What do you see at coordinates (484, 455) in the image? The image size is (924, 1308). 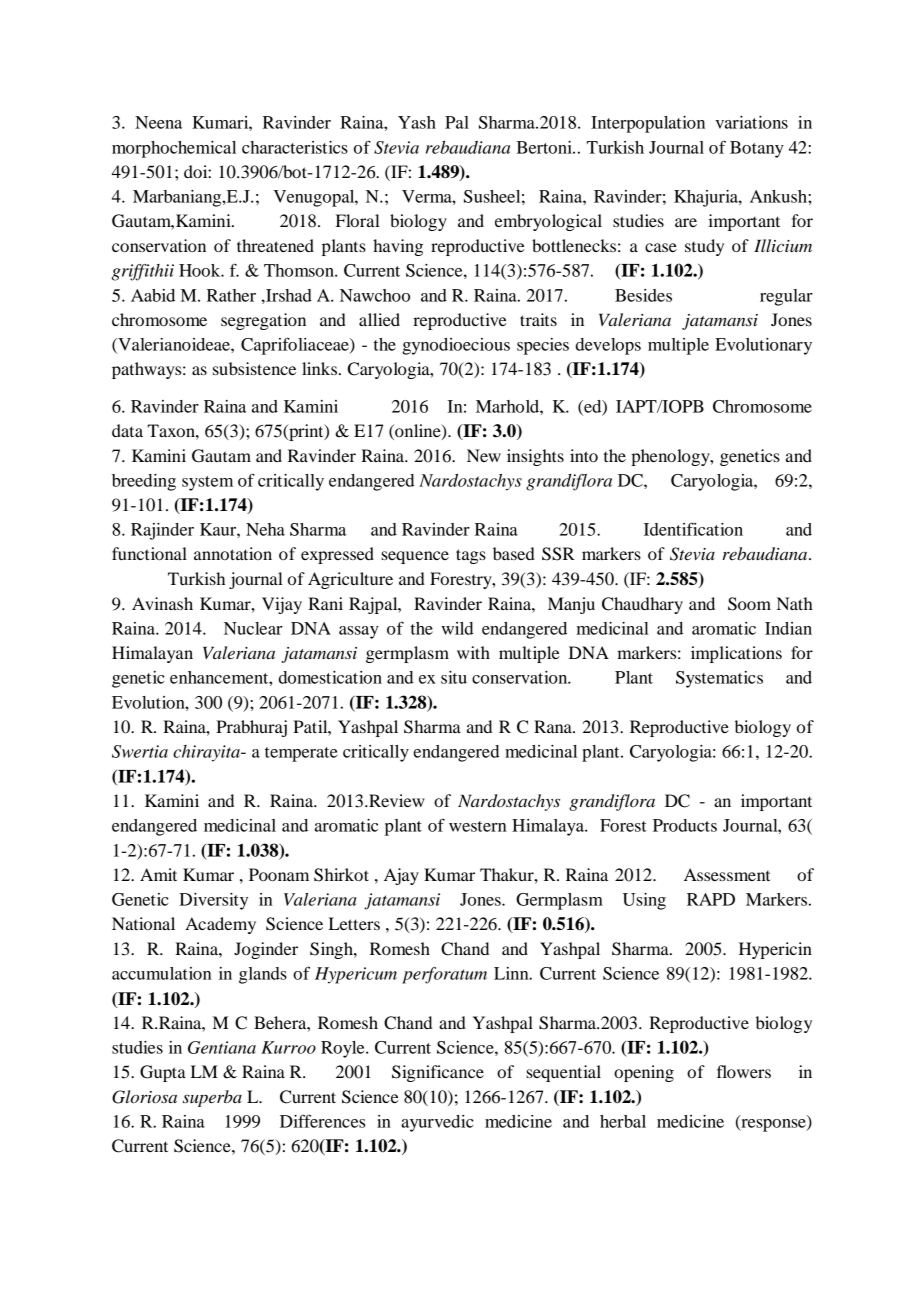 I see `New` at bounding box center [484, 455].
